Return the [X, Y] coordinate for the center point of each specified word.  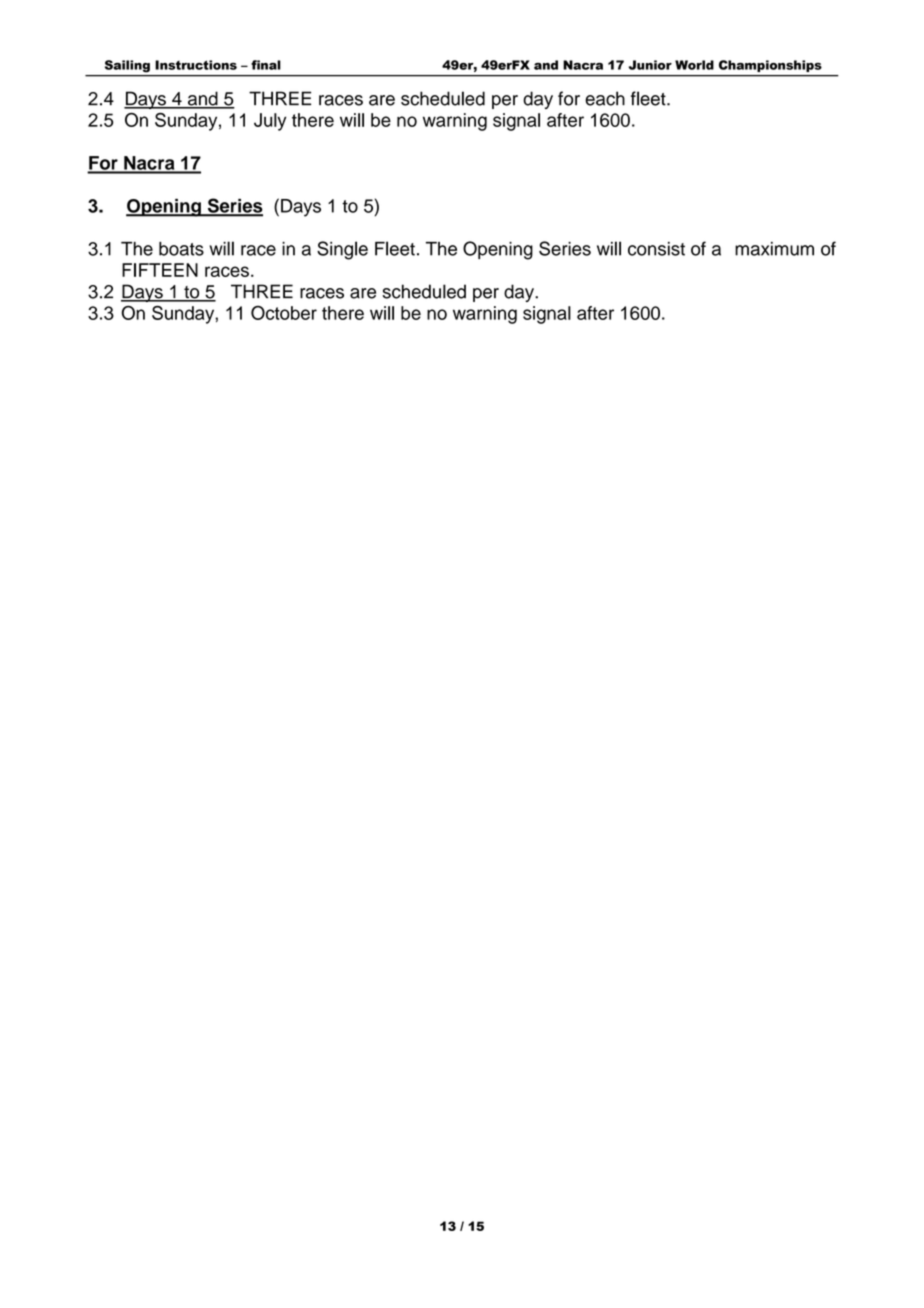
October [284, 313]
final [266, 65]
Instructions [196, 65]
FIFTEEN [160, 270]
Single [342, 250]
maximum [774, 249]
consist [656, 249]
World [694, 65]
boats [181, 249]
